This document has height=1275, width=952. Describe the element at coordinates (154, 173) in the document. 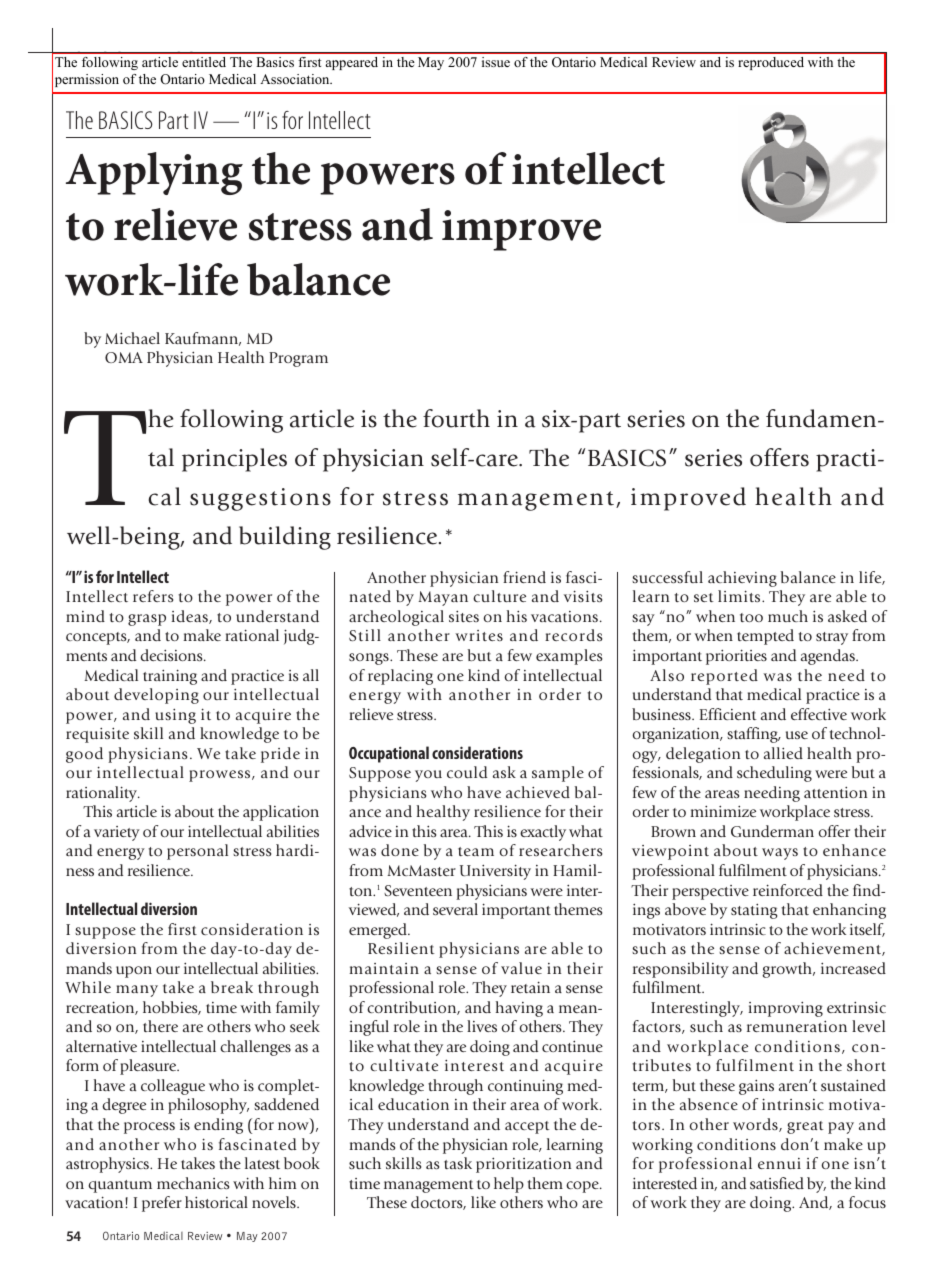

I see `Applying` at that location.
